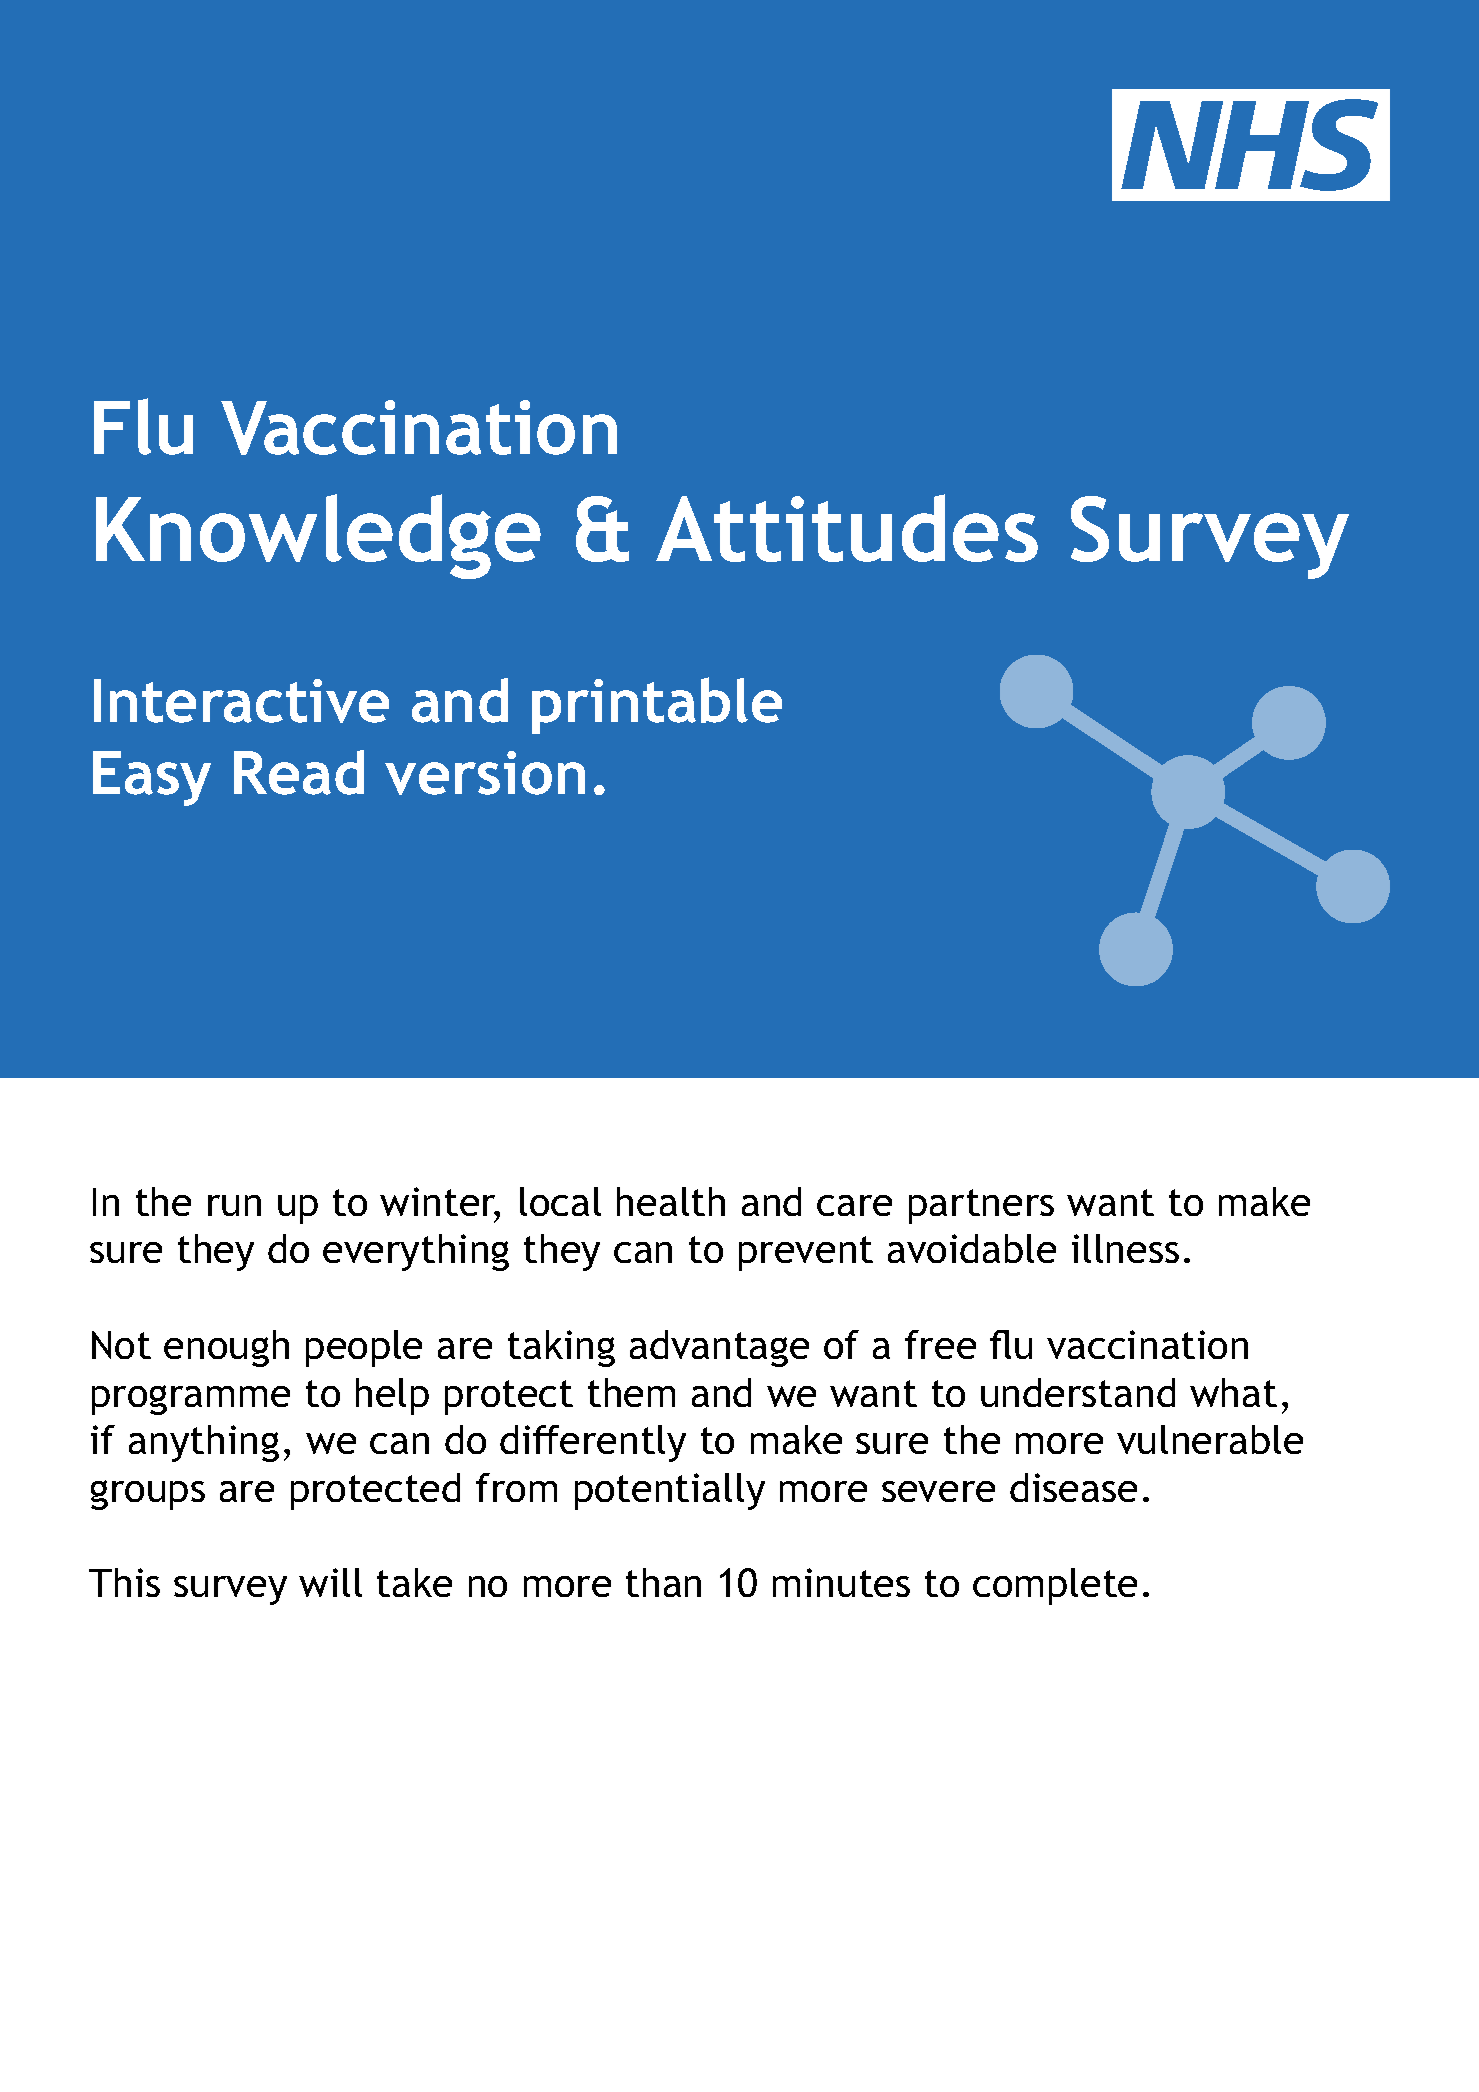  What do you see at coordinates (847, 528) in the screenshot?
I see `Attitudes` at bounding box center [847, 528].
